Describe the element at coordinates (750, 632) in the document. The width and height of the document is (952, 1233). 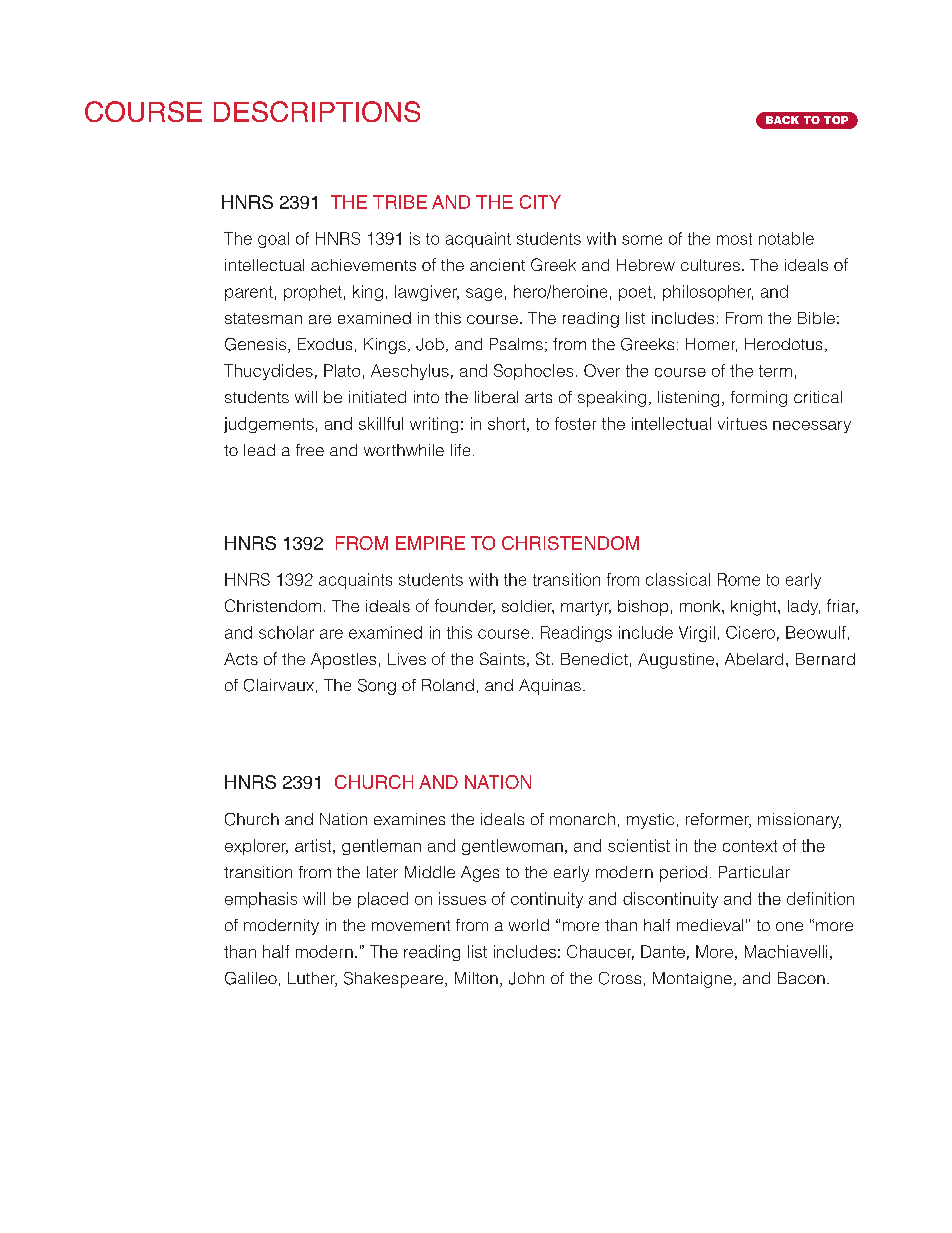
I see `Cicero` at that location.
